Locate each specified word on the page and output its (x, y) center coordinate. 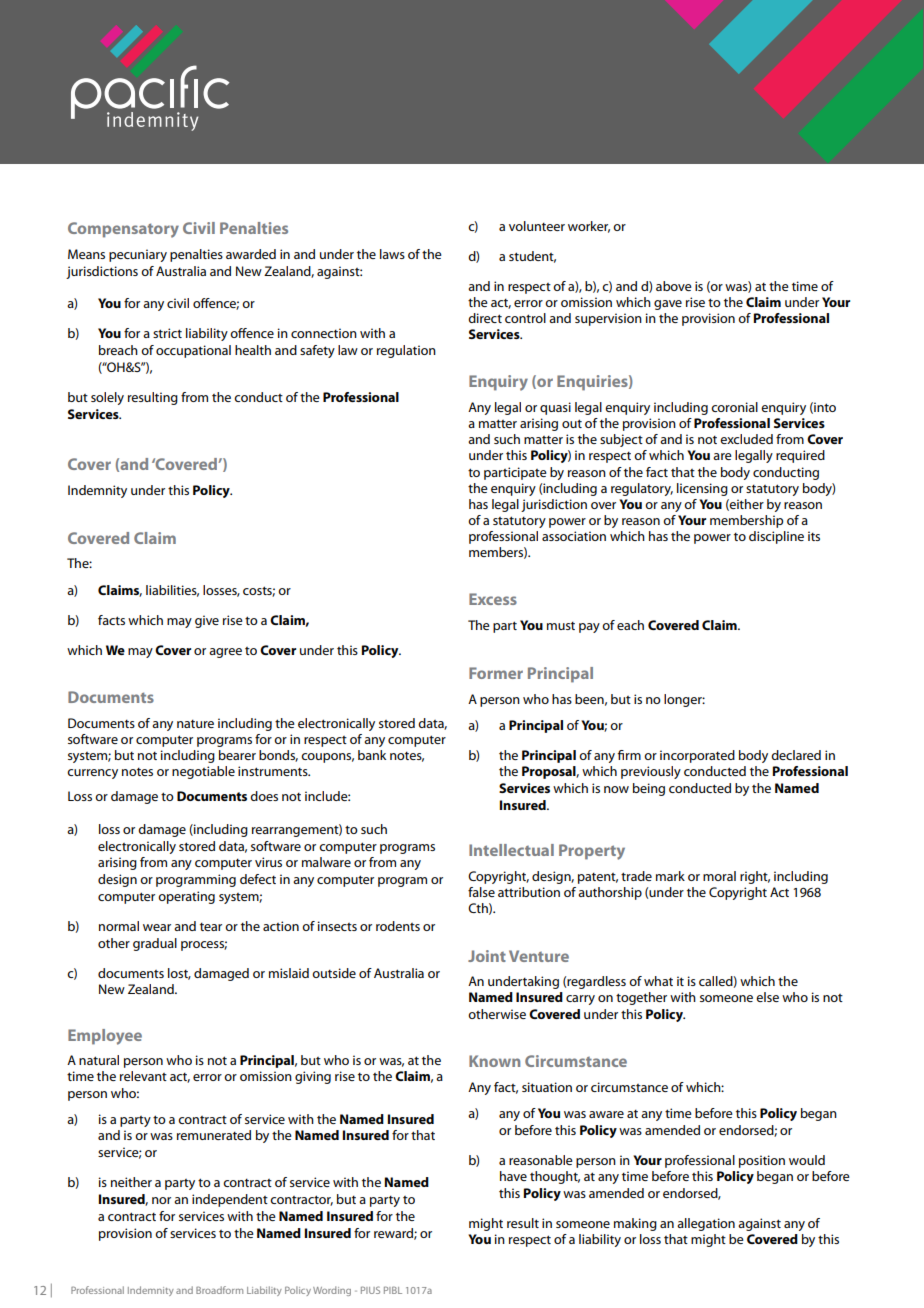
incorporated (697, 756)
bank (372, 755)
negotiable (203, 772)
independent (230, 1200)
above (674, 286)
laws (392, 254)
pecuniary (138, 255)
